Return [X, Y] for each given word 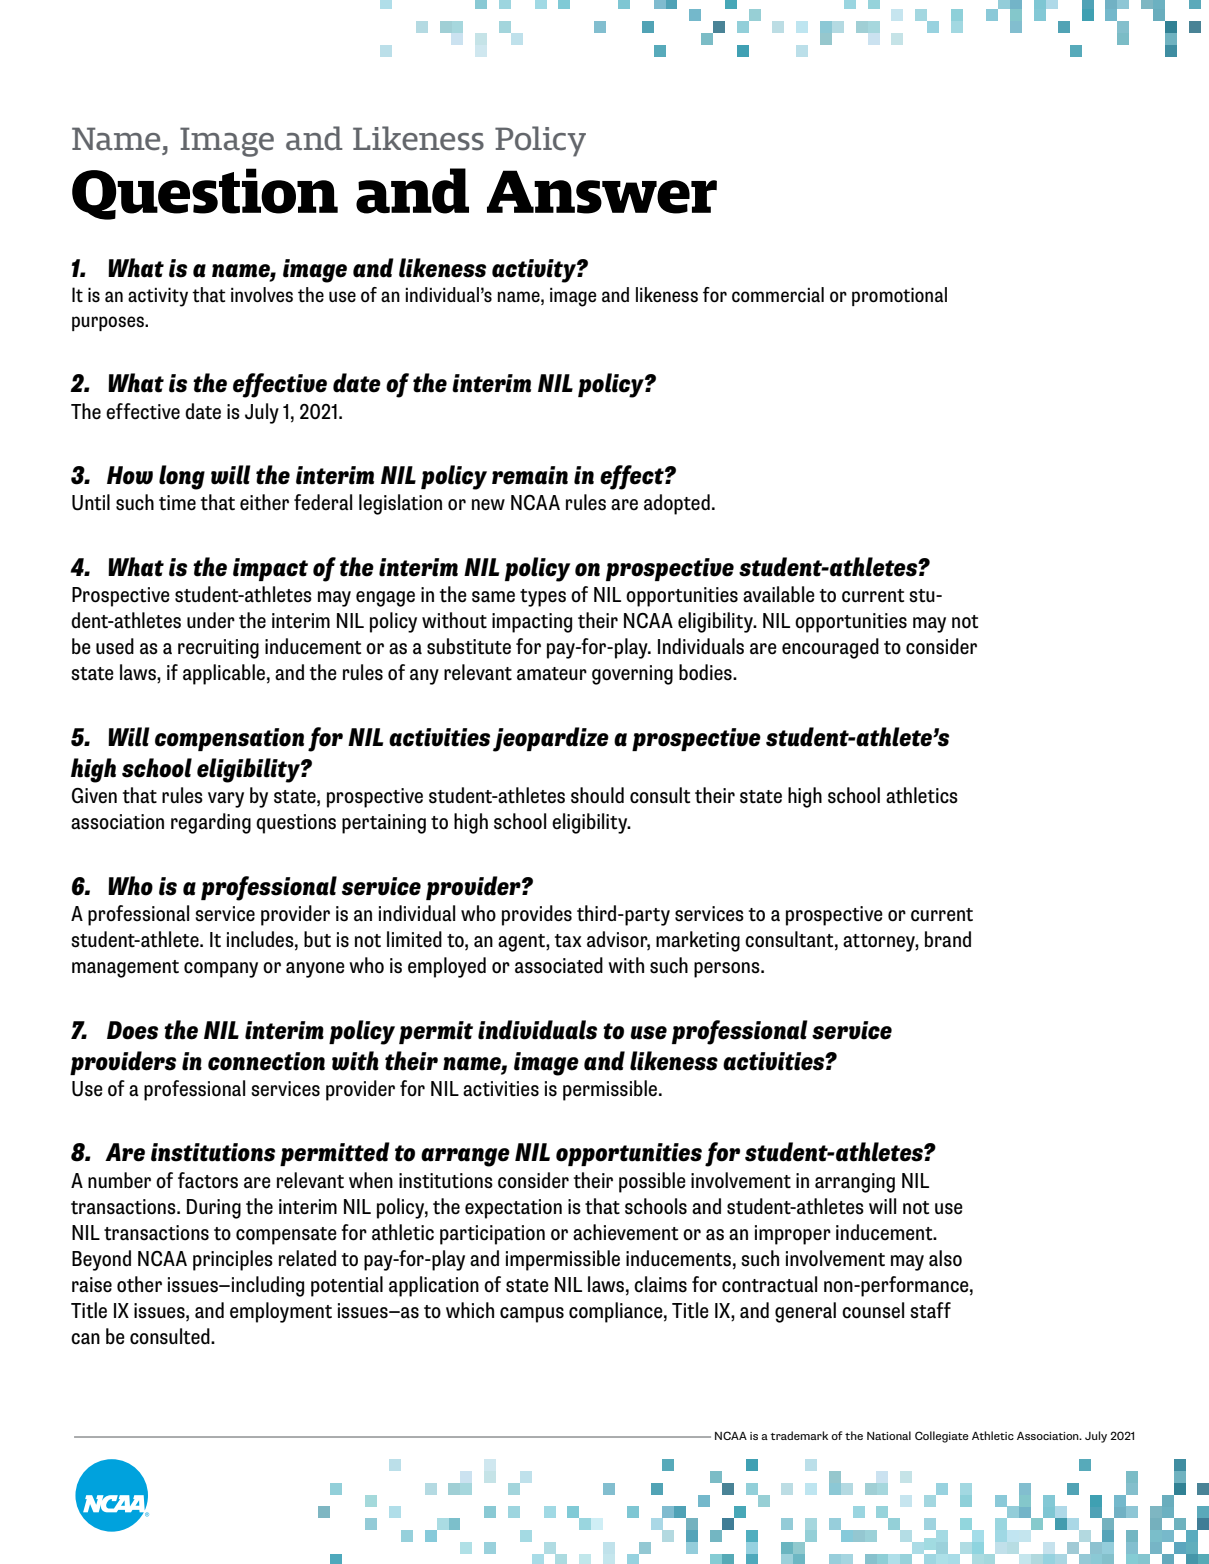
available [779, 594]
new [488, 505]
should [597, 795]
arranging [855, 1183]
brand [948, 939]
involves [262, 295]
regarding [211, 823]
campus [532, 1315]
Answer [602, 192]
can [85, 1338]
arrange [465, 1157]
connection [266, 1061]
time [177, 503]
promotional [899, 296]
